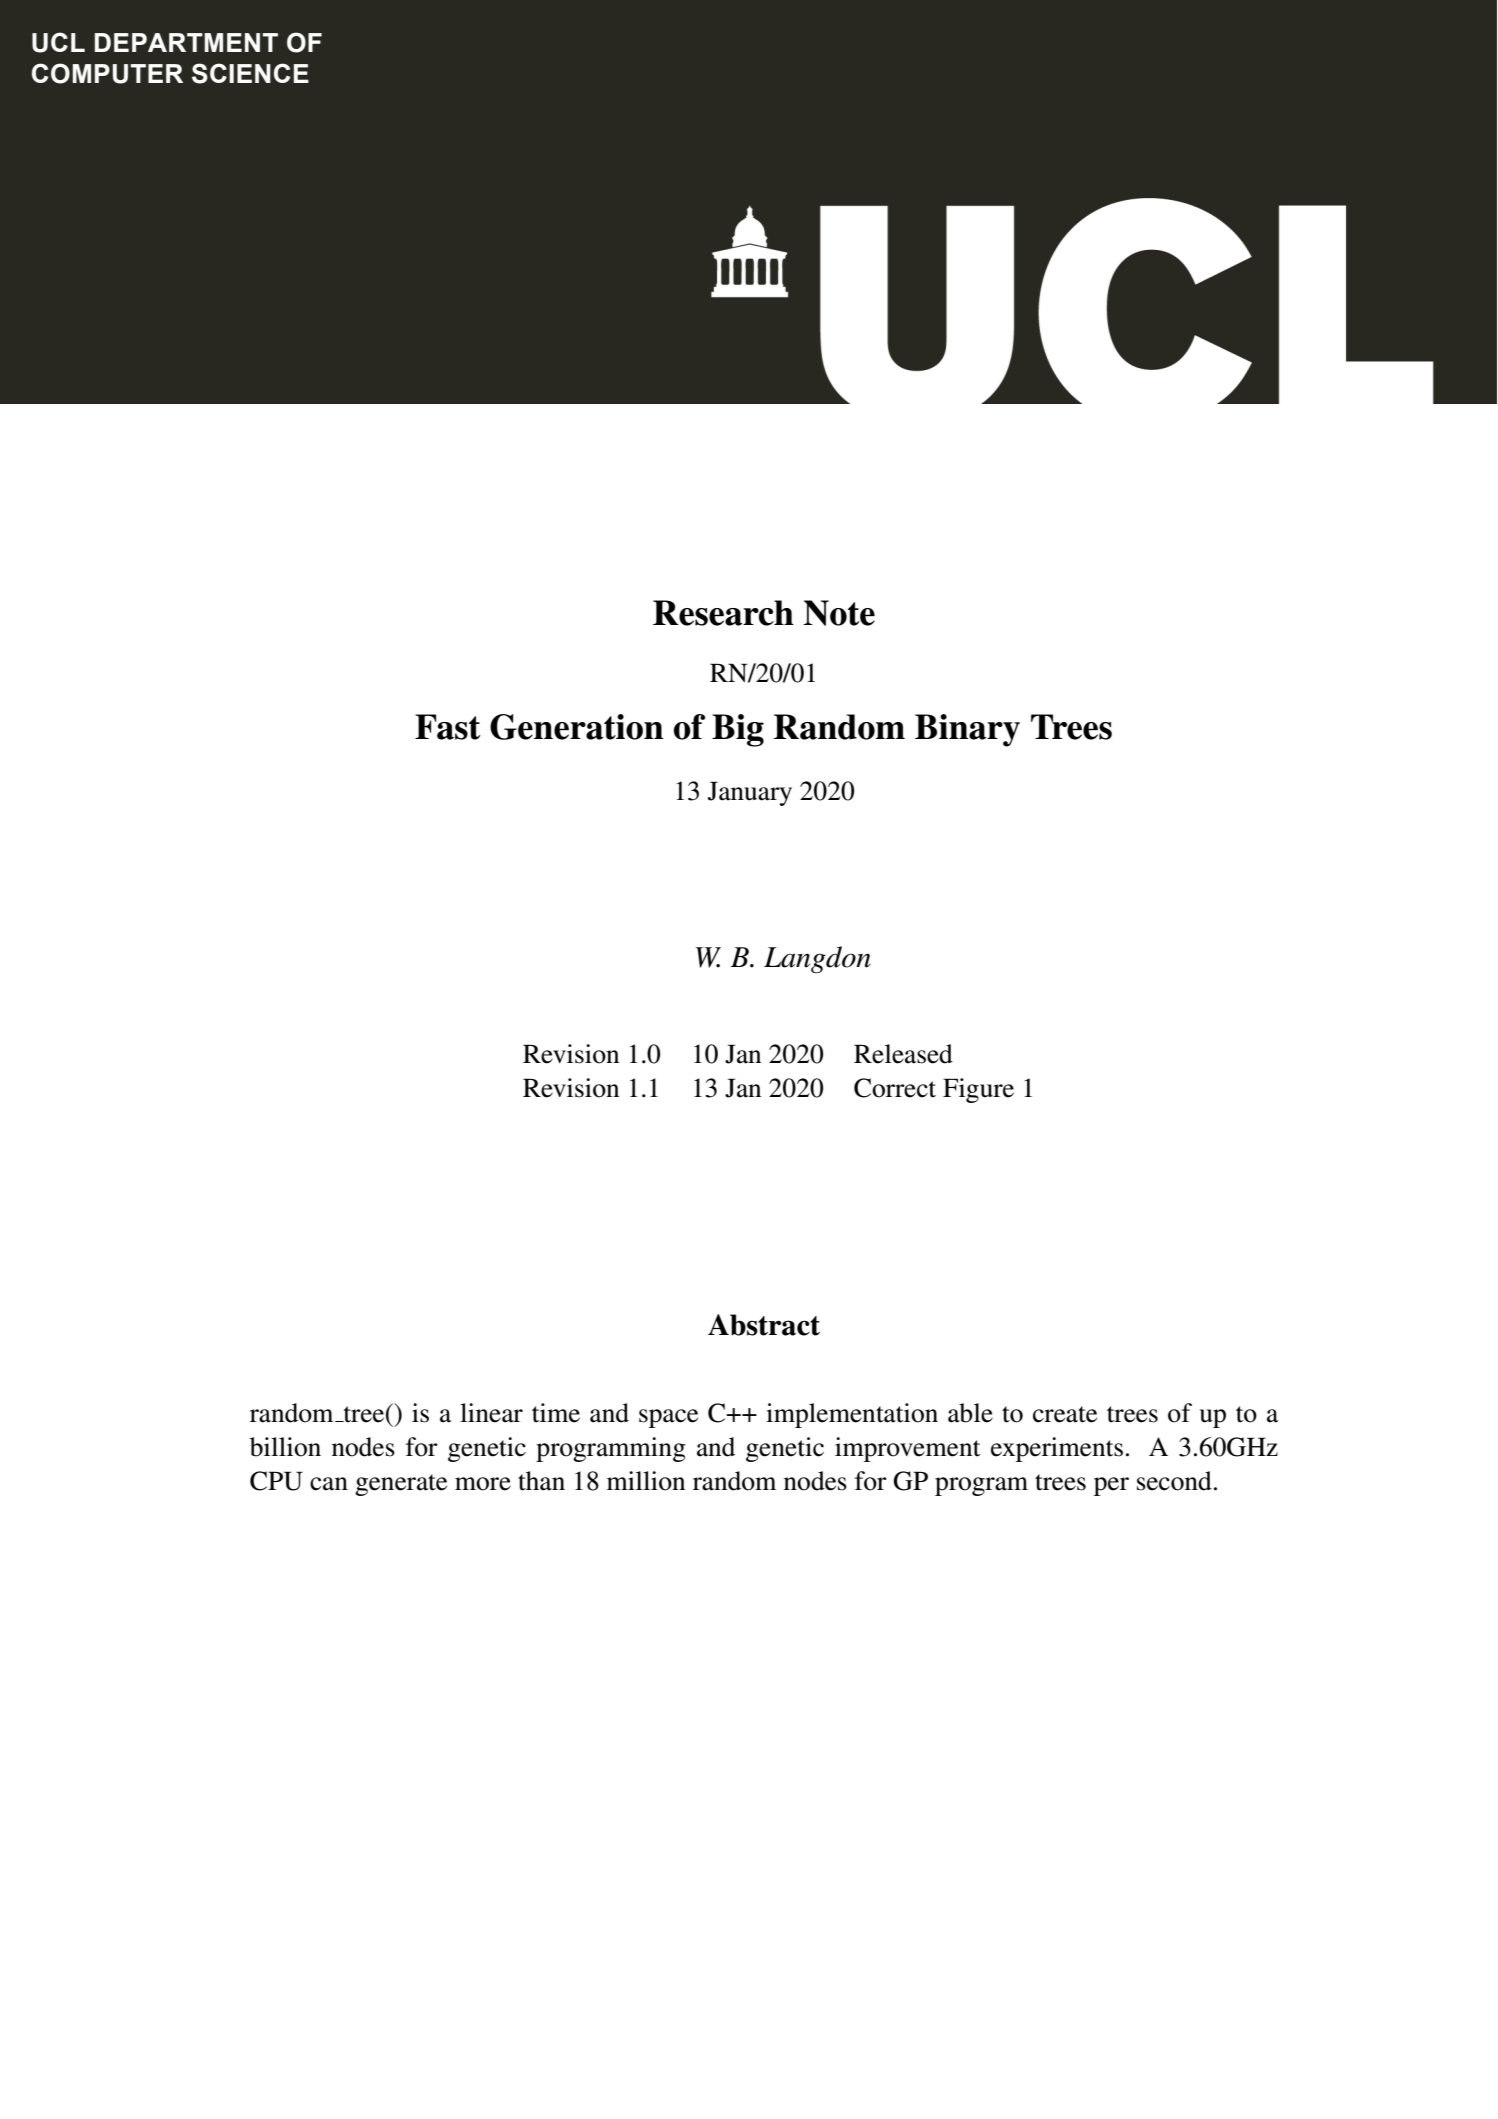  Describe the element at coordinates (250, 73) in the screenshot. I see `SCIENCE` at that location.
